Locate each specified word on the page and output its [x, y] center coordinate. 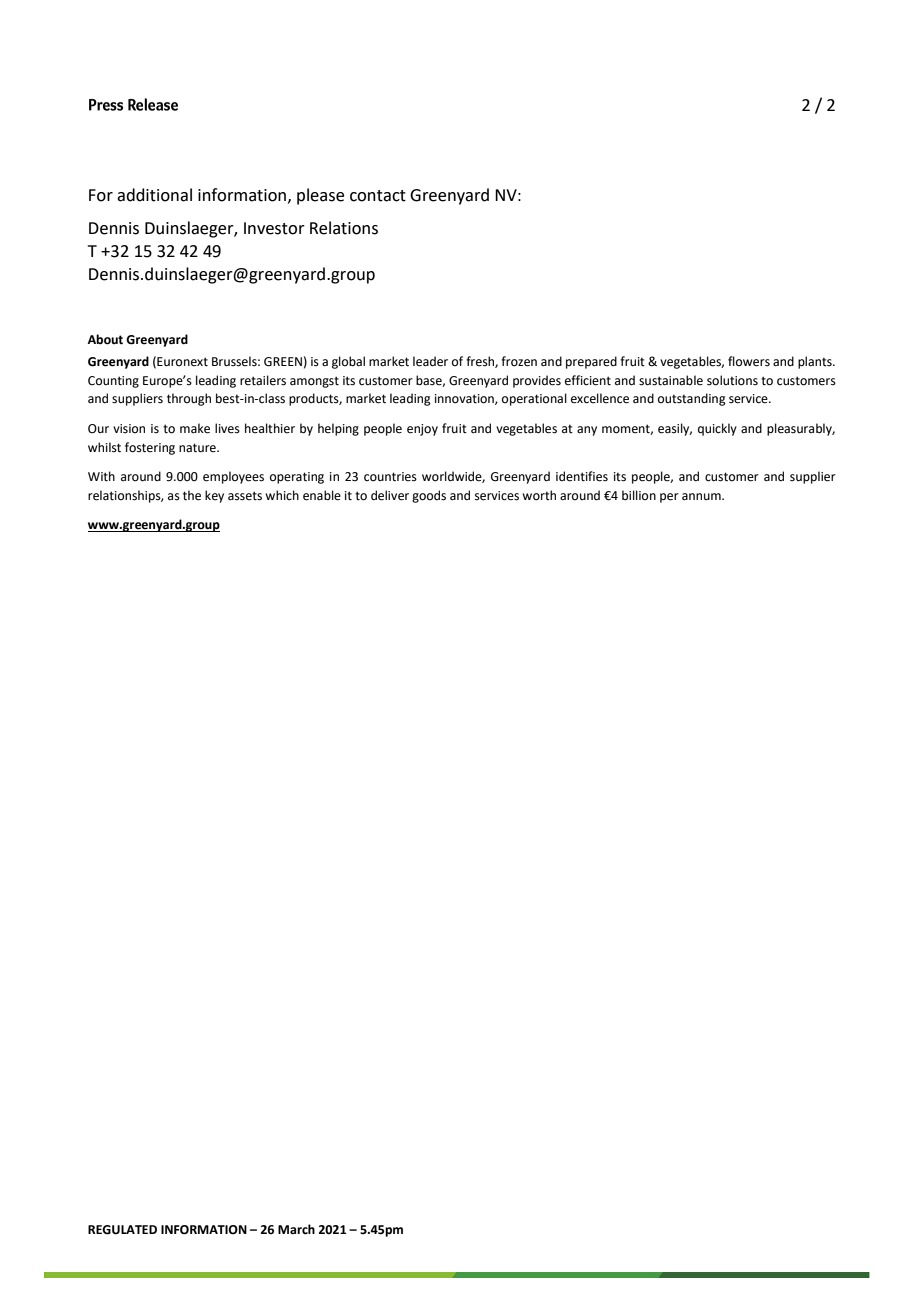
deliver [390, 495]
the [192, 495]
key [214, 496]
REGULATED [122, 1230]
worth [539, 495]
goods [429, 496]
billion [639, 495]
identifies [582, 476]
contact [378, 196]
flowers [749, 361]
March [296, 1229]
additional [154, 195]
